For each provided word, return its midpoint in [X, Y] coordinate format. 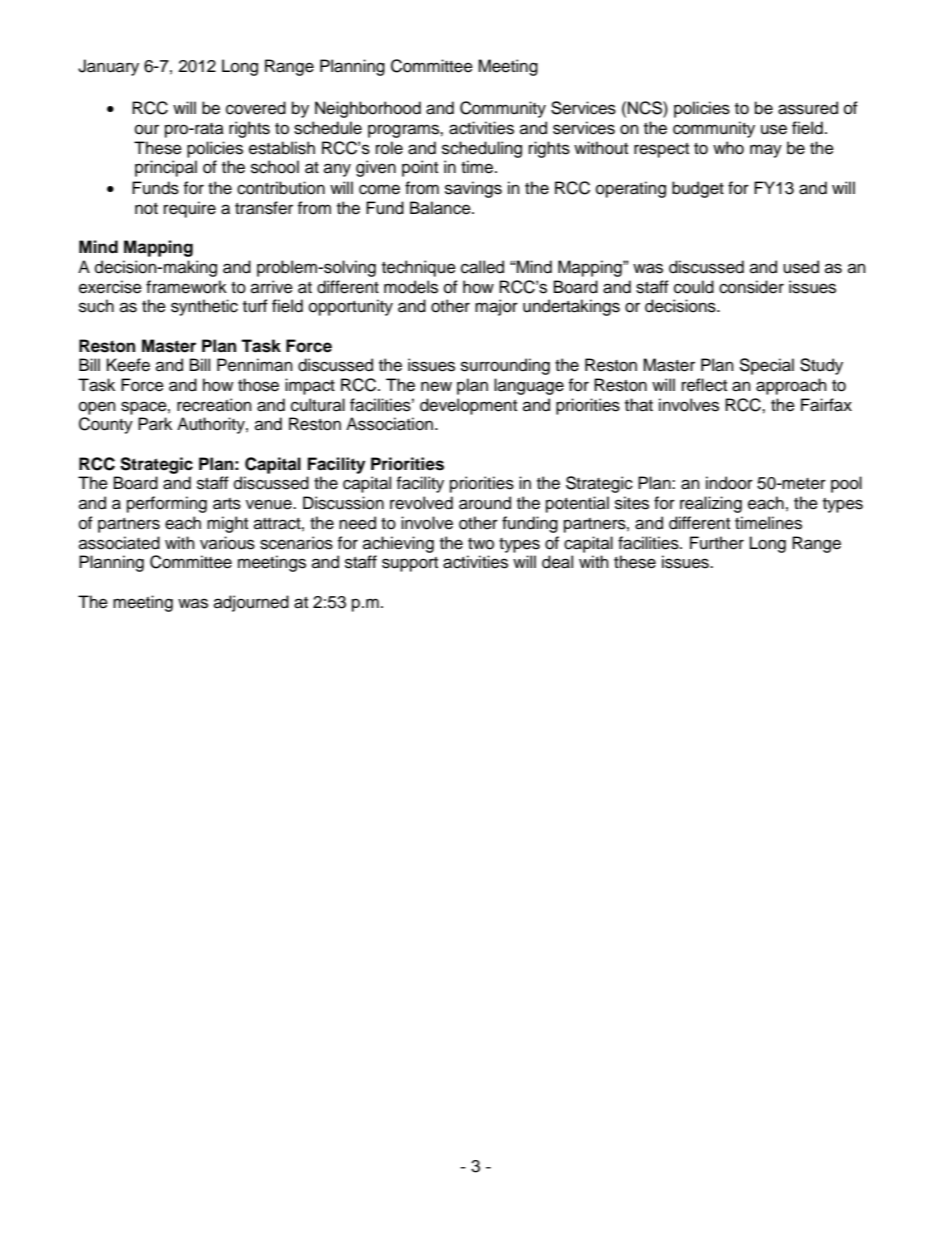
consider [751, 287]
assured [808, 108]
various [227, 543]
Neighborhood [368, 109]
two [481, 544]
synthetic [204, 307]
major [496, 307]
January [108, 67]
